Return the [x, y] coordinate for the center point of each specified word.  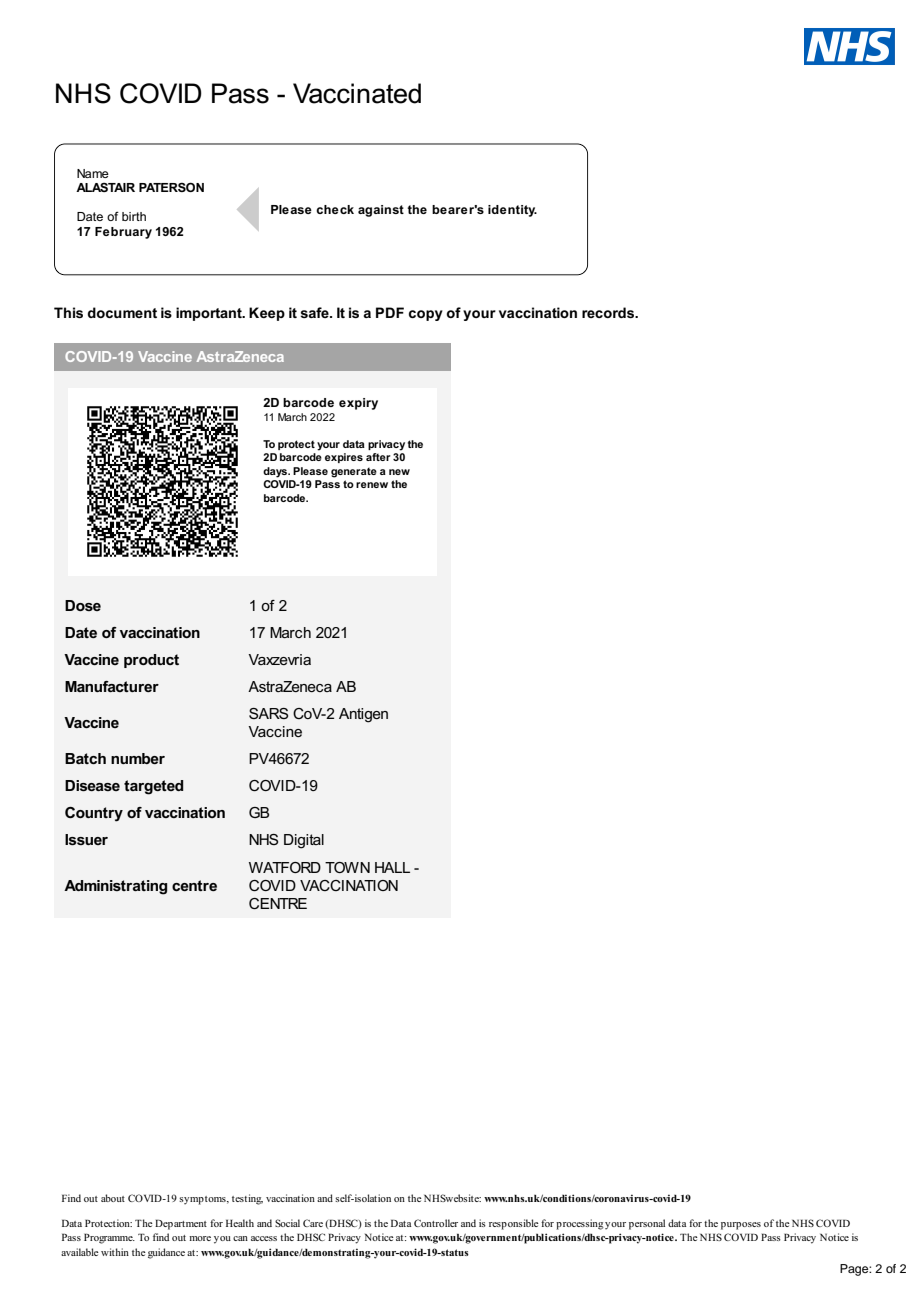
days [276, 472]
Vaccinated [357, 93]
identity [512, 211]
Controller [436, 1223]
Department [181, 1224]
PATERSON [171, 187]
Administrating [115, 887]
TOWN [347, 867]
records [609, 312]
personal [647, 1224]
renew [372, 485]
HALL [392, 867]
